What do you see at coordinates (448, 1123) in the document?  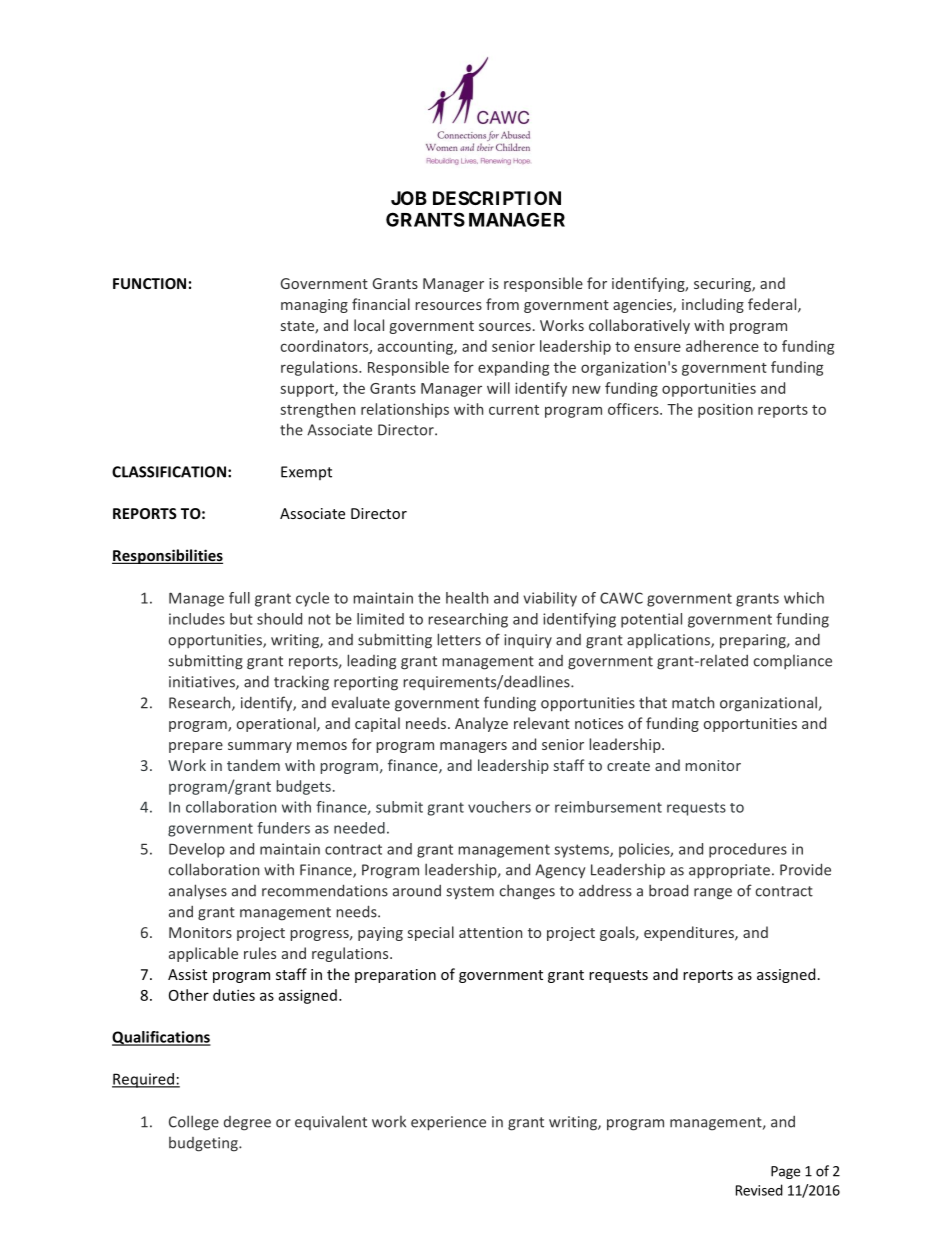 I see `experience` at bounding box center [448, 1123].
